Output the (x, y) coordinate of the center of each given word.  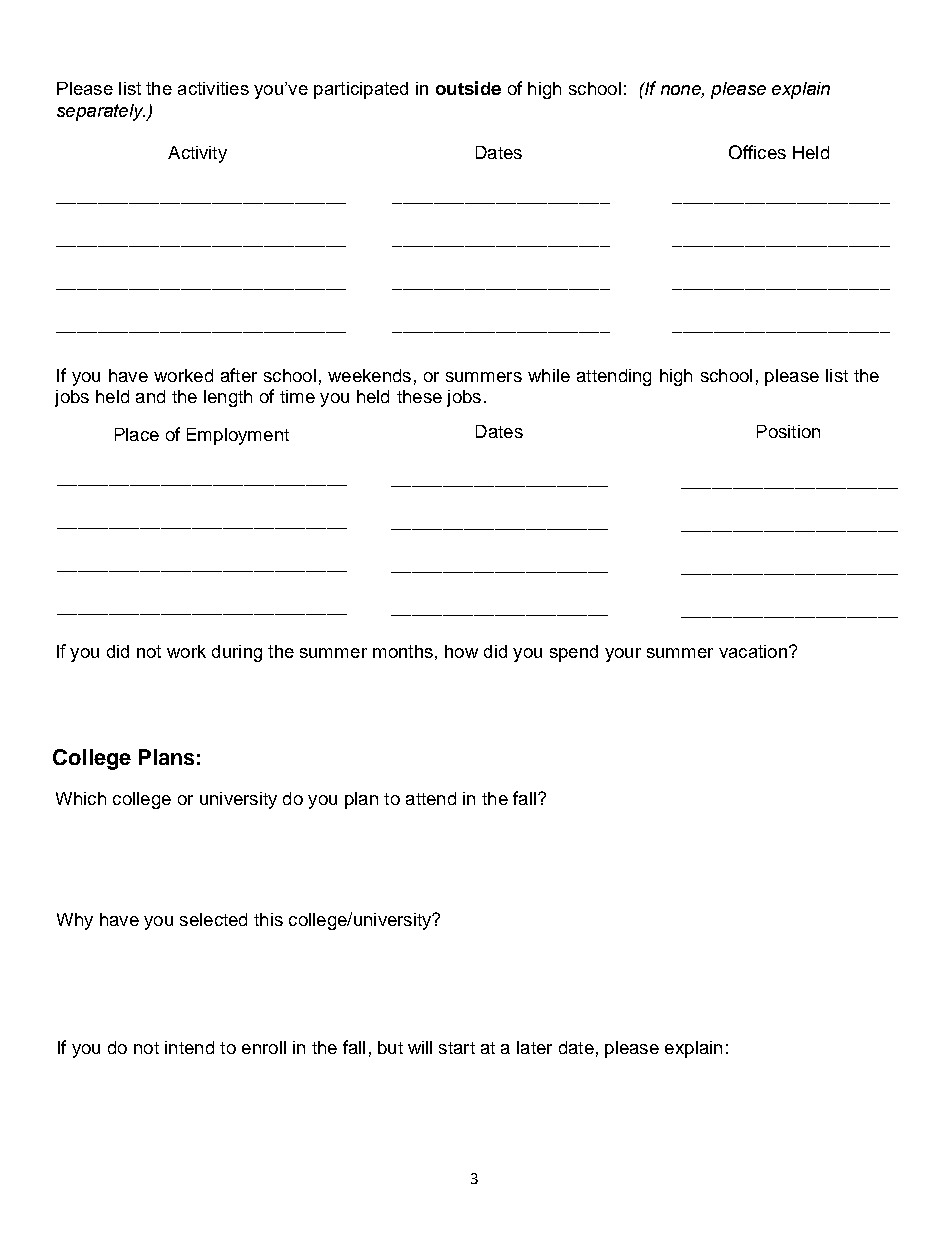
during (237, 653)
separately (101, 112)
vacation (753, 651)
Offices (757, 152)
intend (189, 1047)
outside (468, 88)
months (403, 651)
